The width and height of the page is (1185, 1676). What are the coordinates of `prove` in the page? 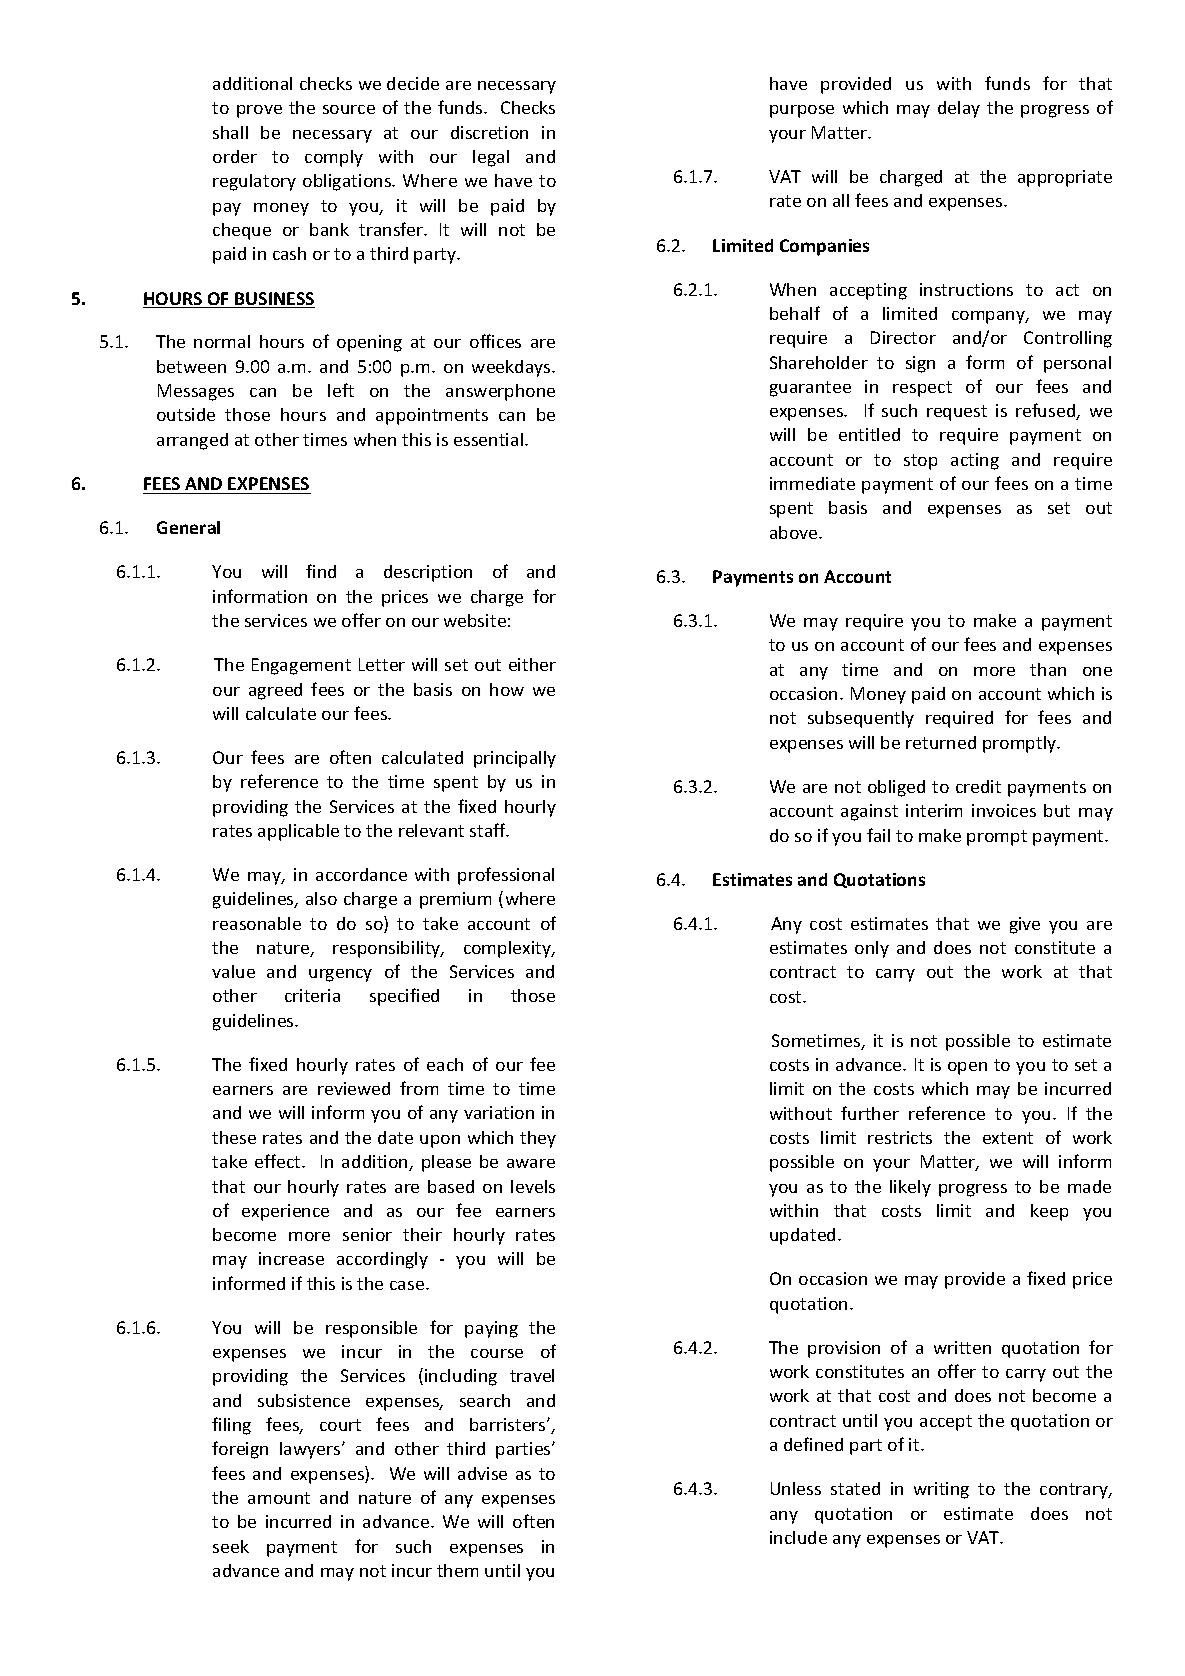 It's located at (259, 111).
